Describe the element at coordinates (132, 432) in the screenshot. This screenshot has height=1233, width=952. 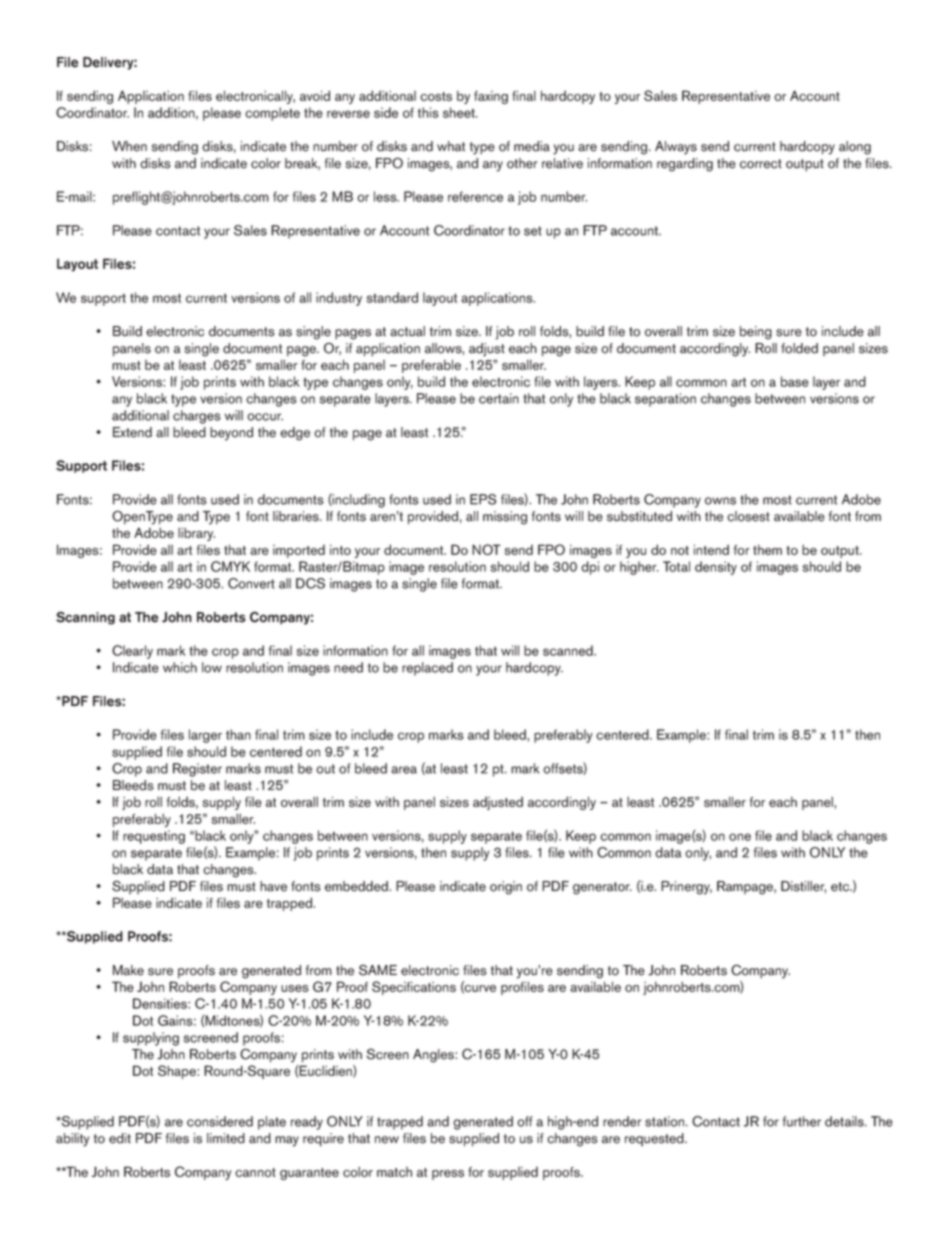
I see `Extend` at that location.
